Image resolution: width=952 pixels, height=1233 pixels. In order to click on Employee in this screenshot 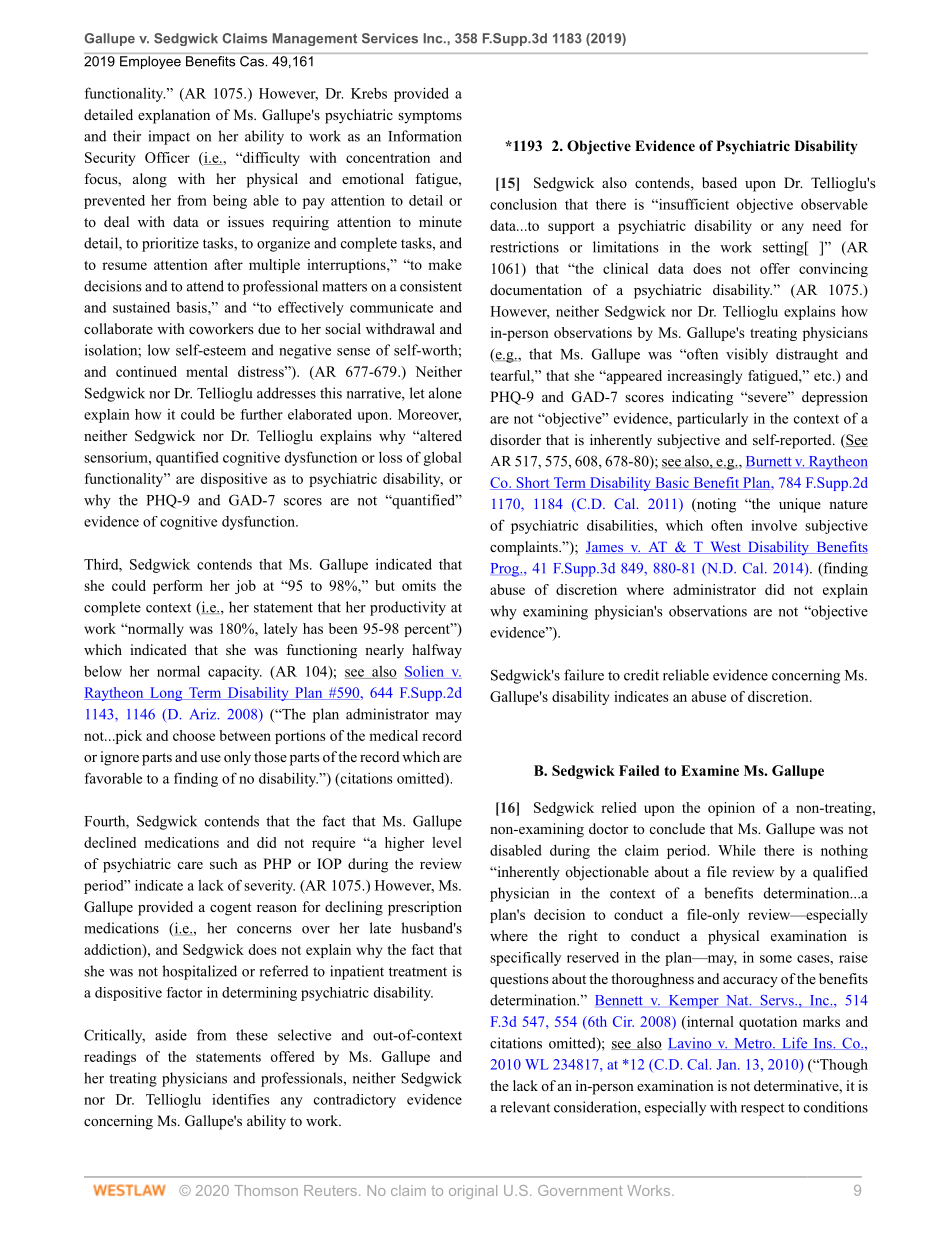, I will do `click(150, 62)`.
